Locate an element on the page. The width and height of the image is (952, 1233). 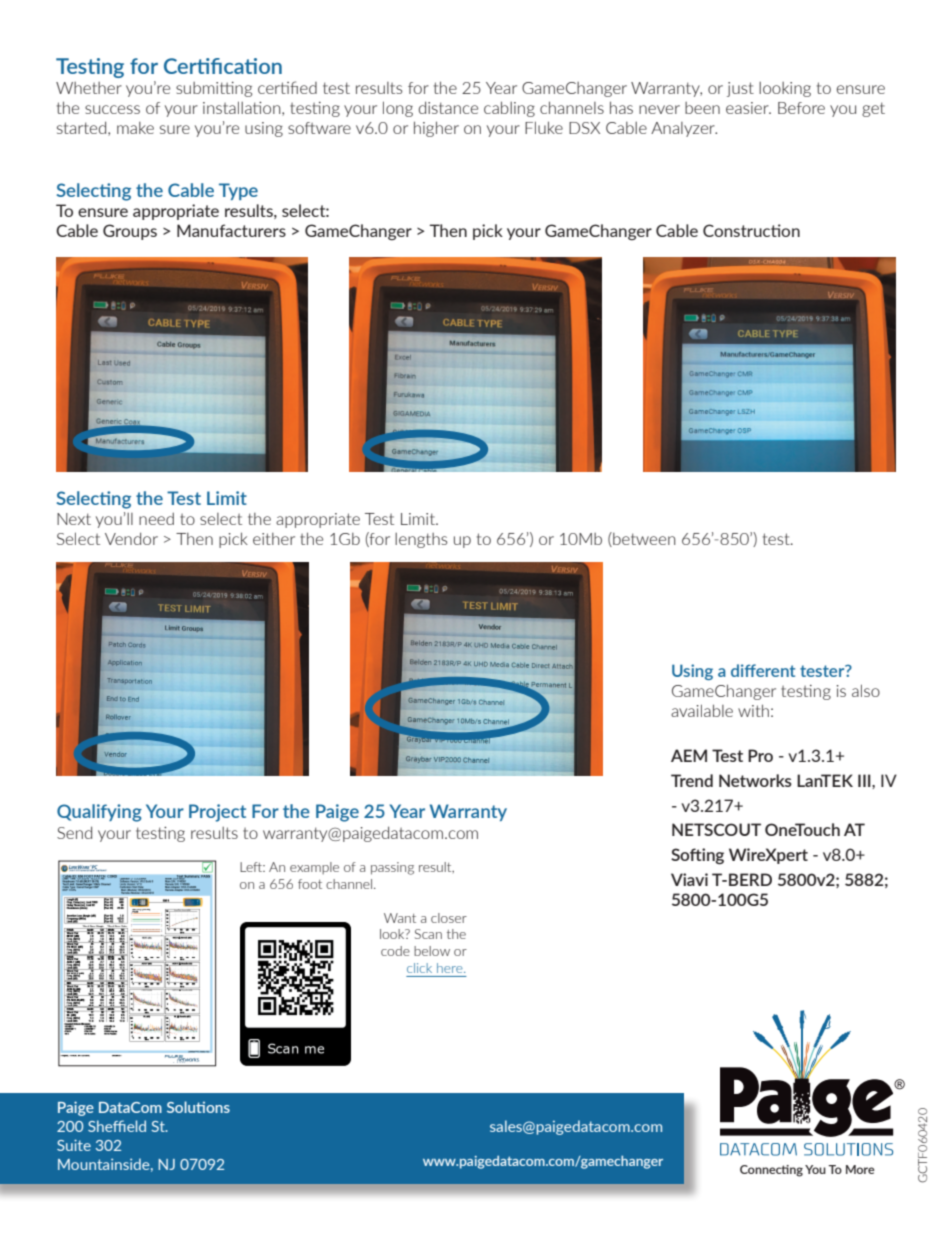
closer is located at coordinates (449, 918).
